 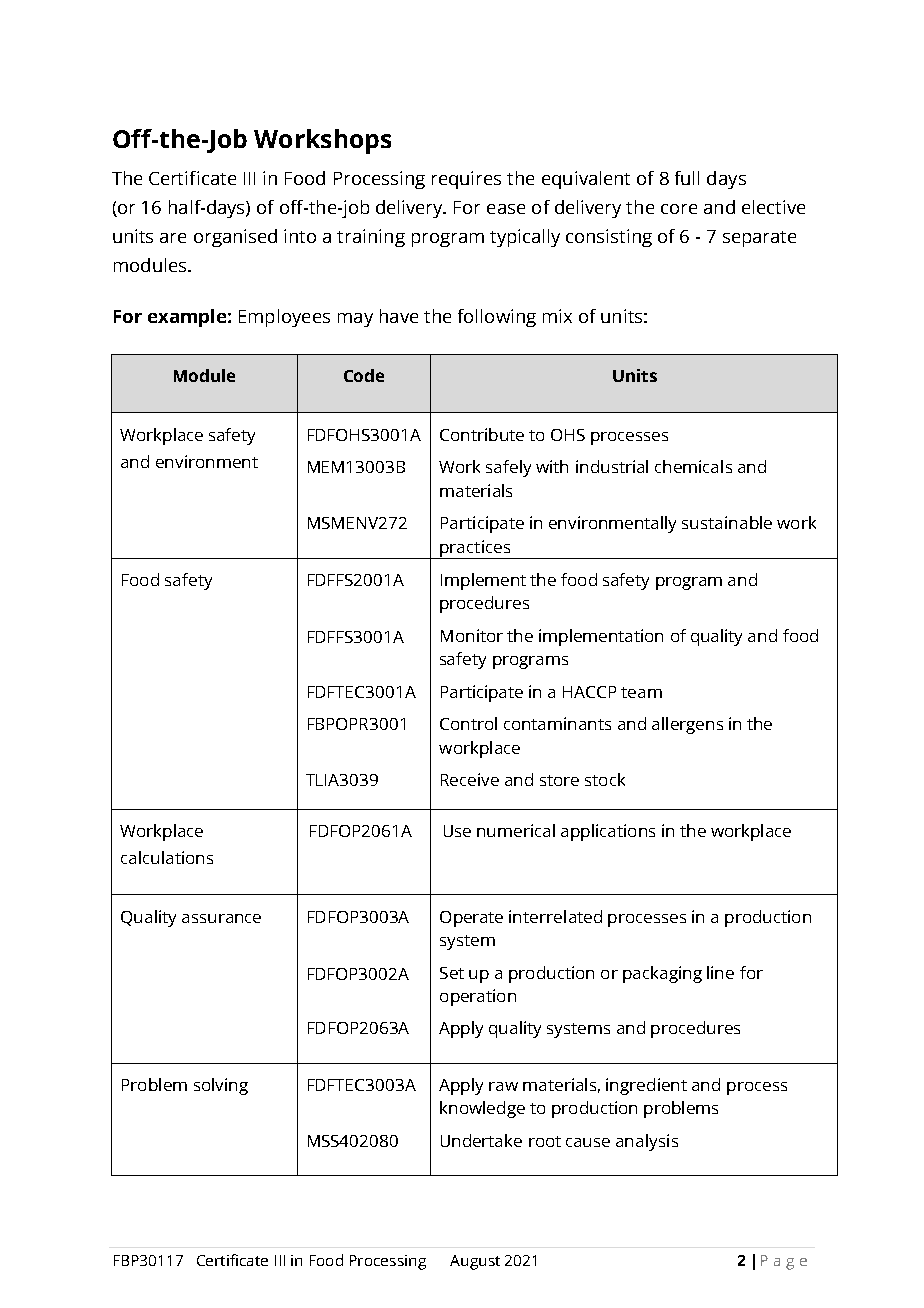 What do you see at coordinates (475, 1262) in the image?
I see `August` at bounding box center [475, 1262].
